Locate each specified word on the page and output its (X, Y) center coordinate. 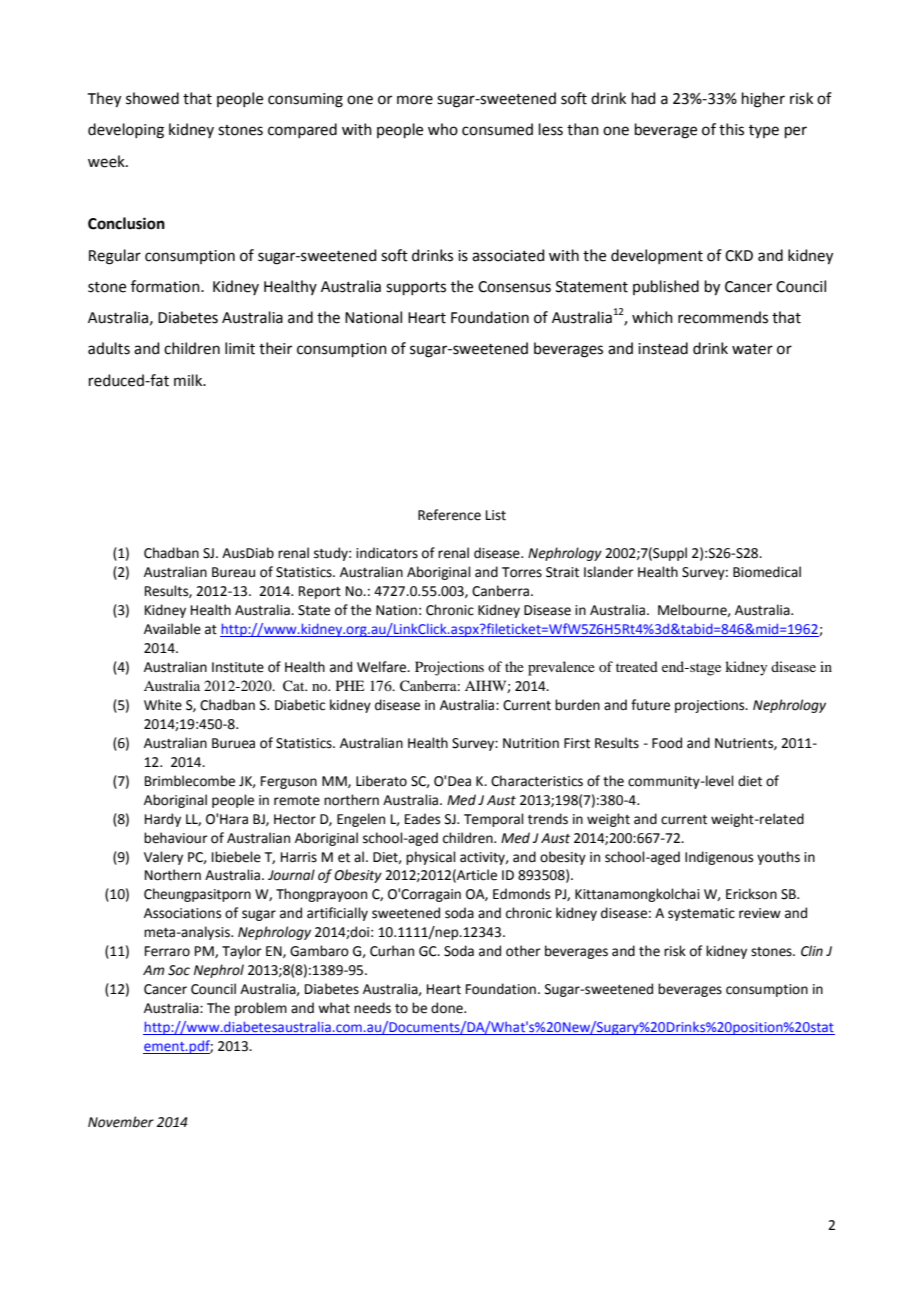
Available (172, 629)
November (121, 1122)
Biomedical (767, 572)
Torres (522, 572)
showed (152, 98)
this (731, 129)
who (443, 129)
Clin (812, 951)
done (448, 1008)
